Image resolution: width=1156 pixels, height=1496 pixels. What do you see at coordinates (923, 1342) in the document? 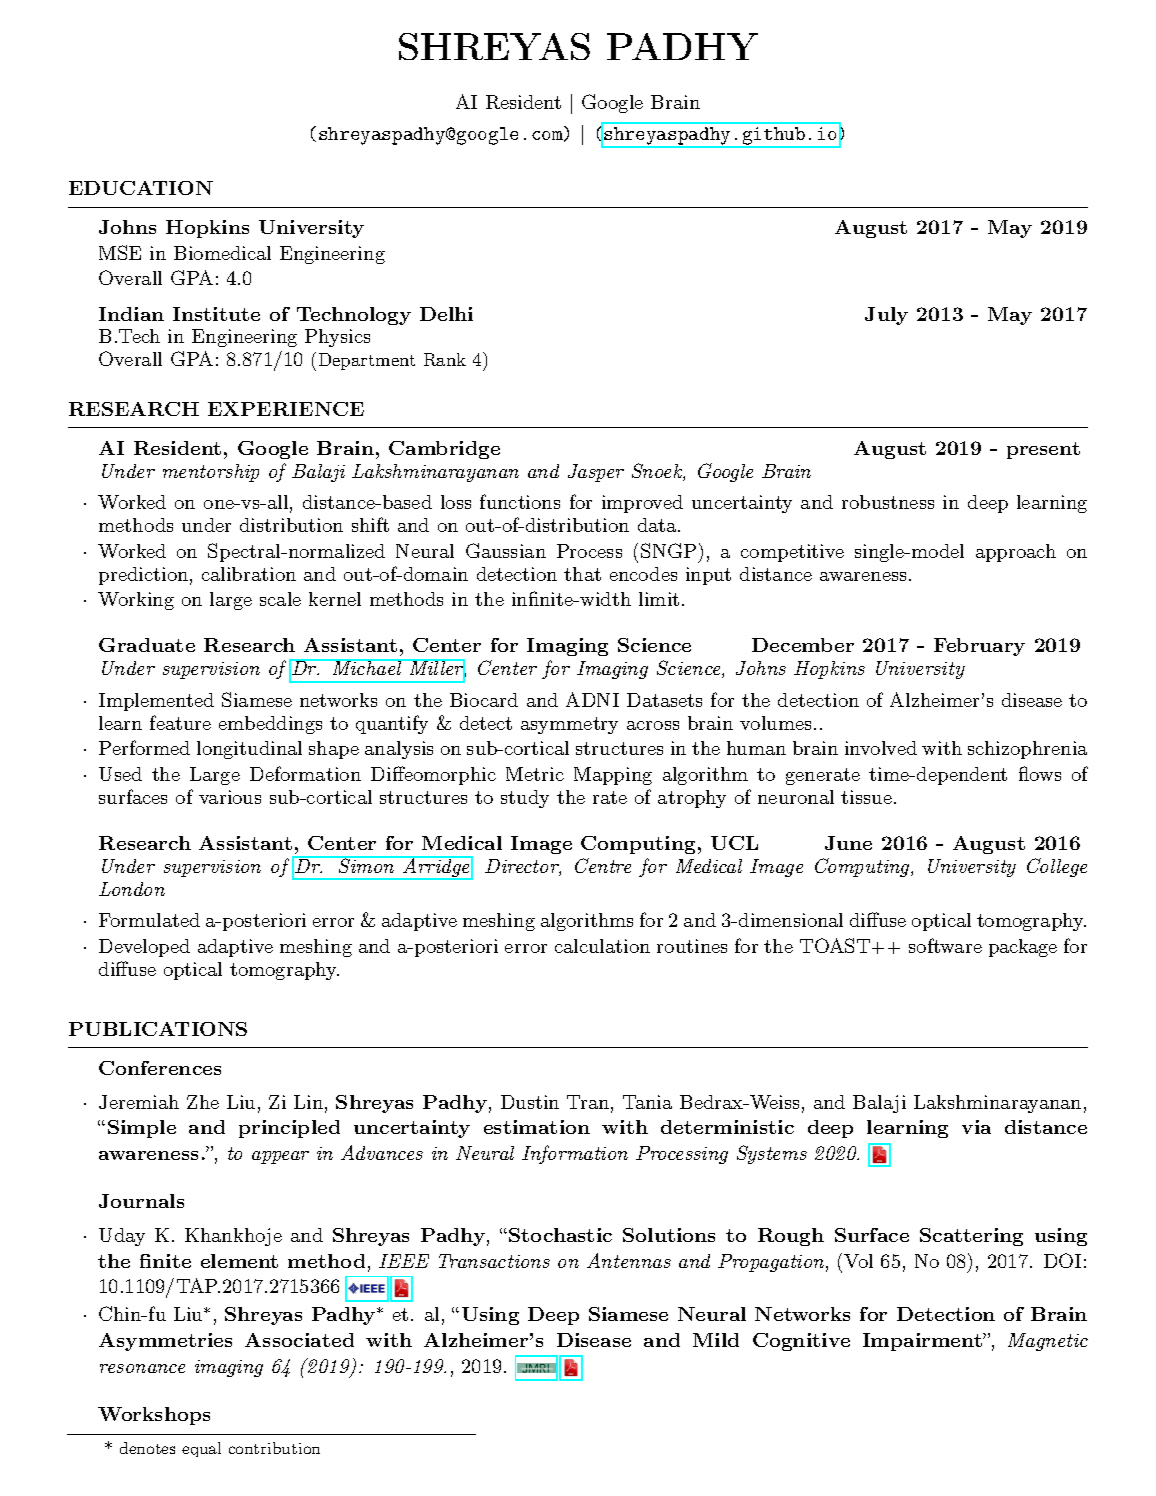
I see `Impairment` at bounding box center [923, 1342].
